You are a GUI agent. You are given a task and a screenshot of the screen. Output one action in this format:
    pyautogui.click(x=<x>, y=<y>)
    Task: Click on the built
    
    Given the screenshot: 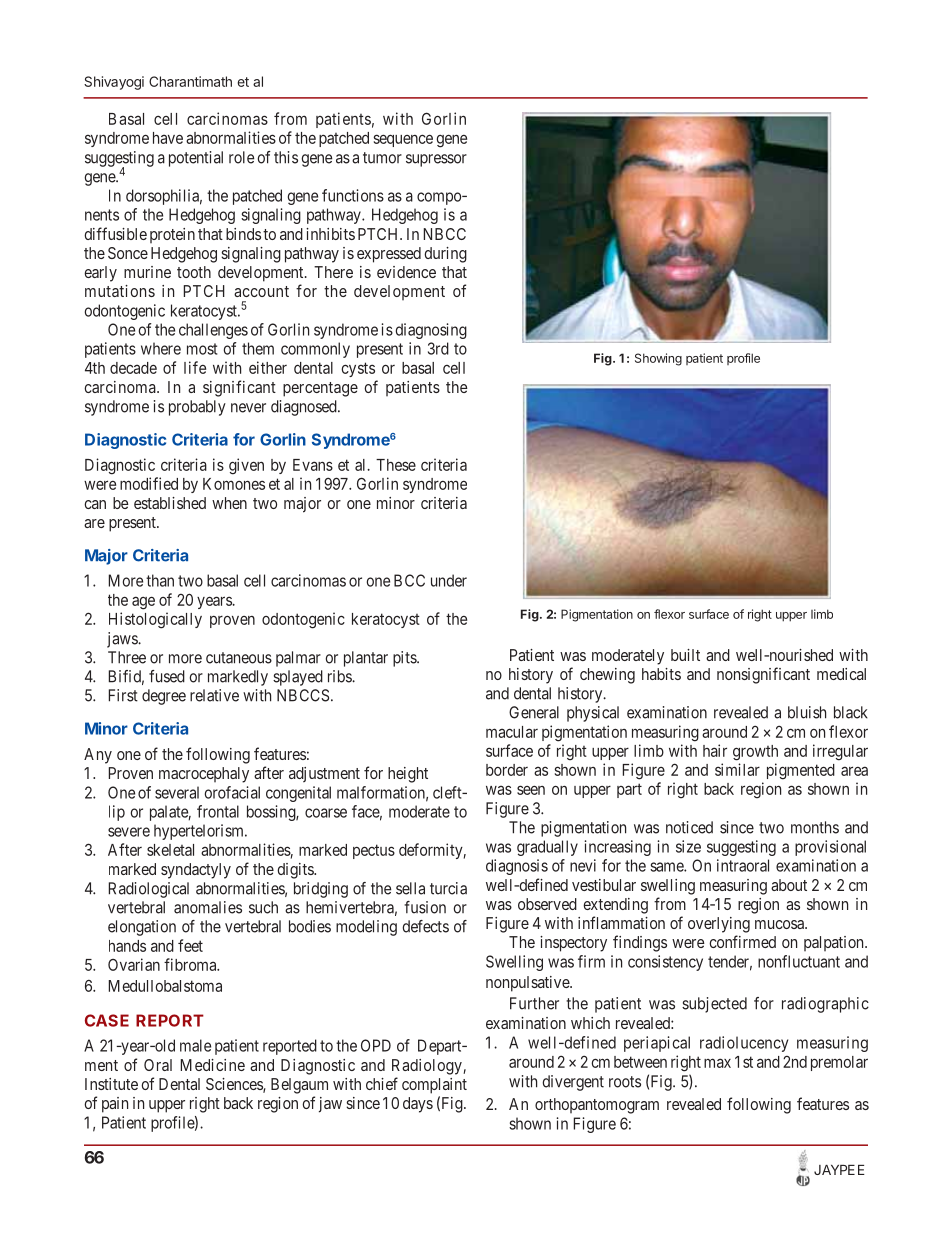 What is the action you would take?
    pyautogui.click(x=685, y=655)
